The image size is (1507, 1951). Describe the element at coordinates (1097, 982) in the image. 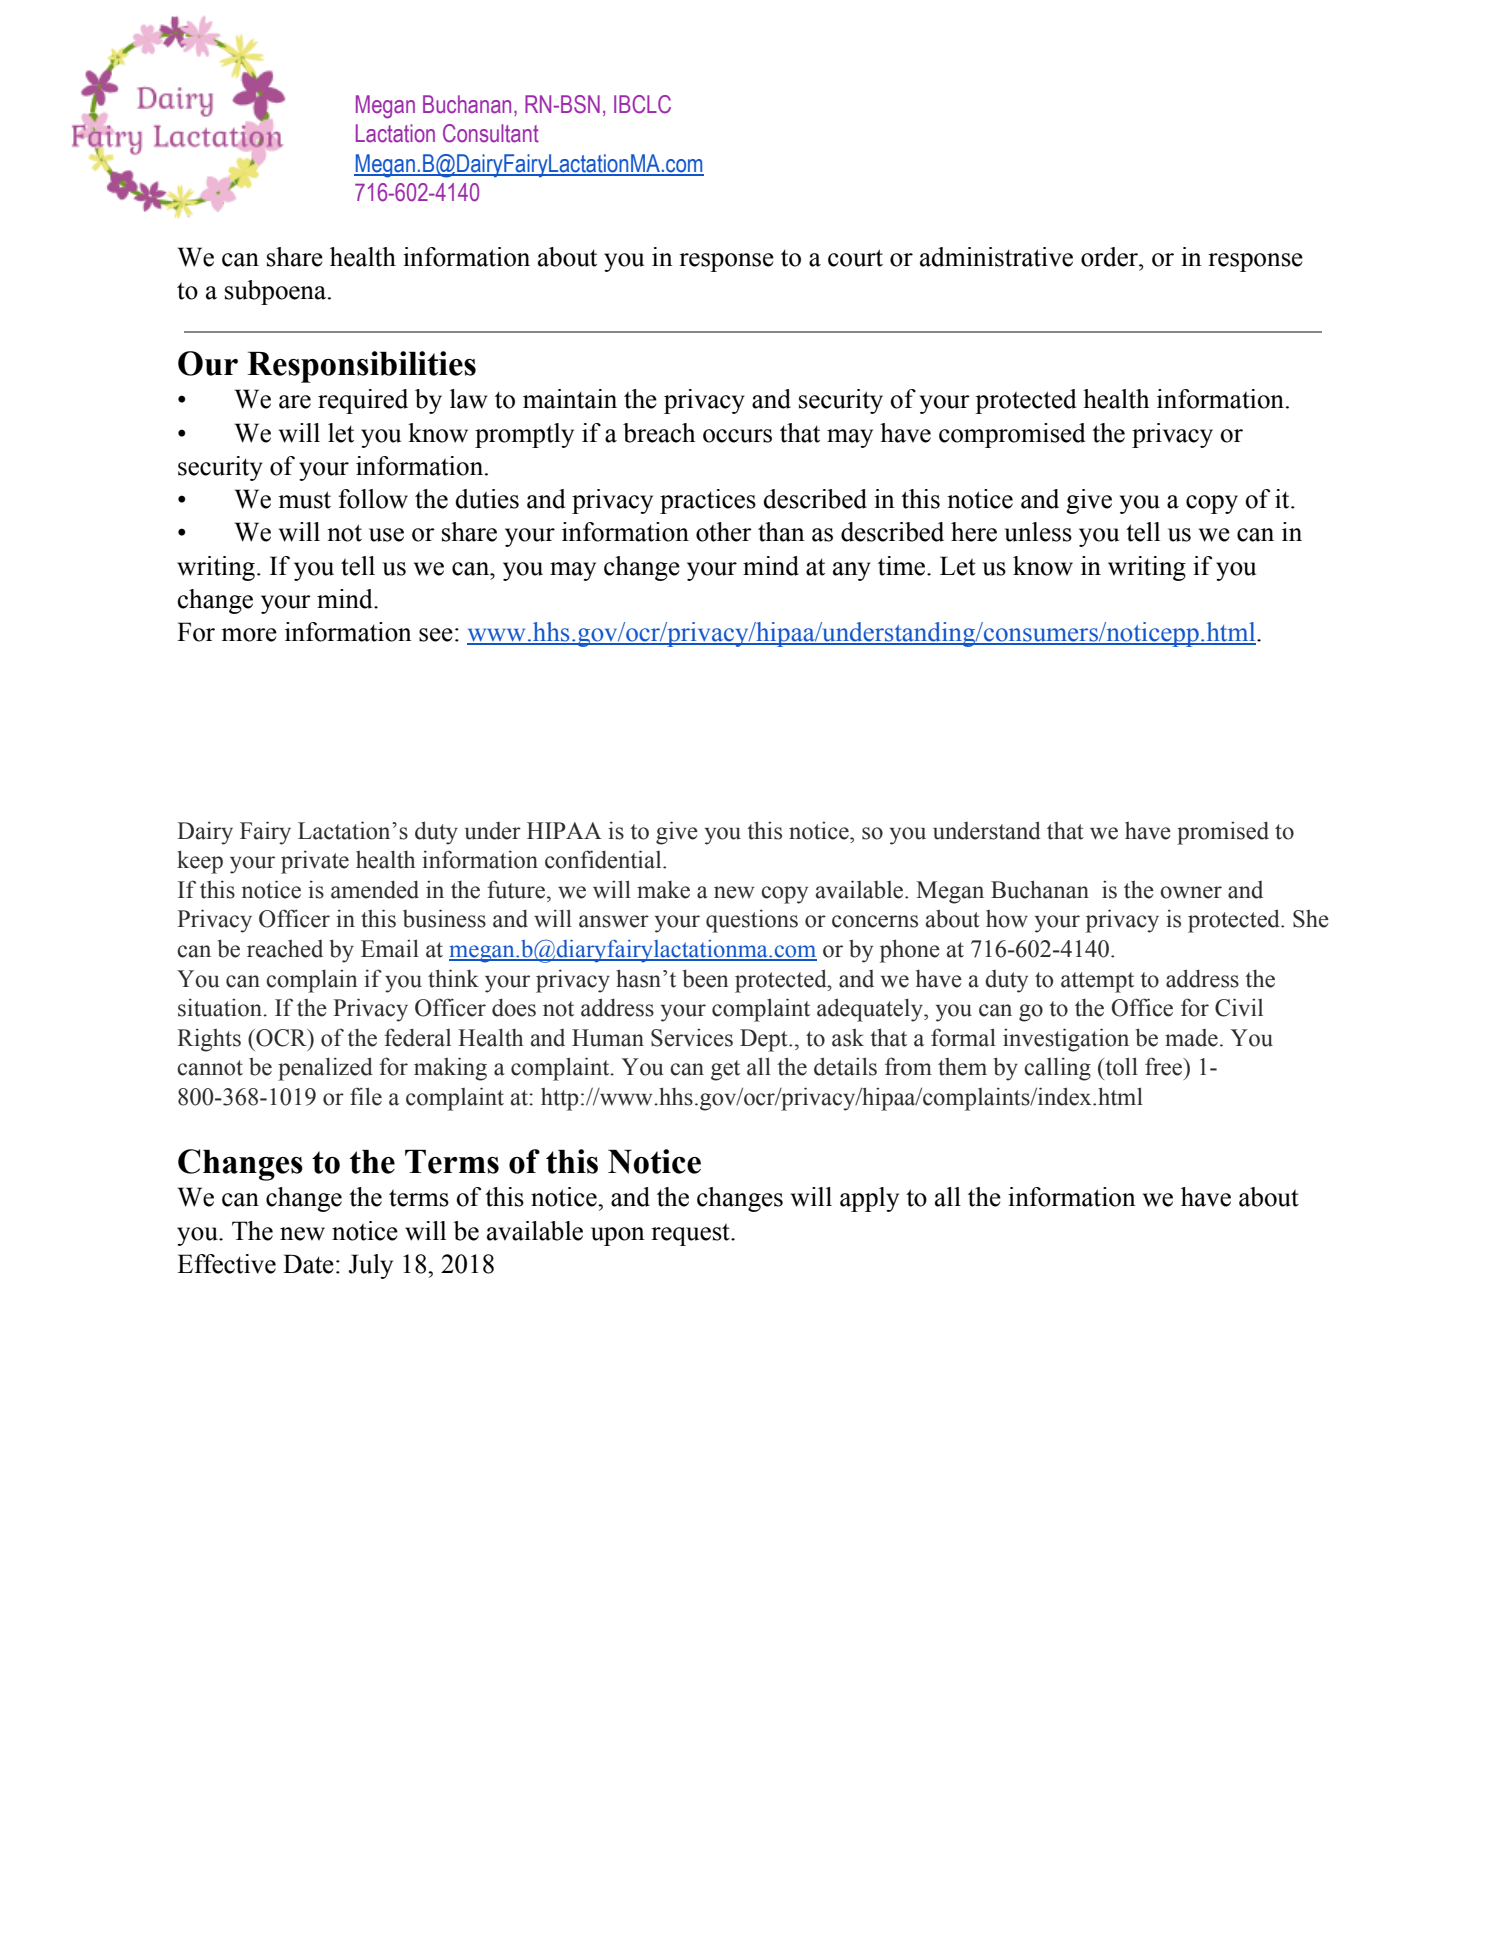

I see `attempt` at that location.
